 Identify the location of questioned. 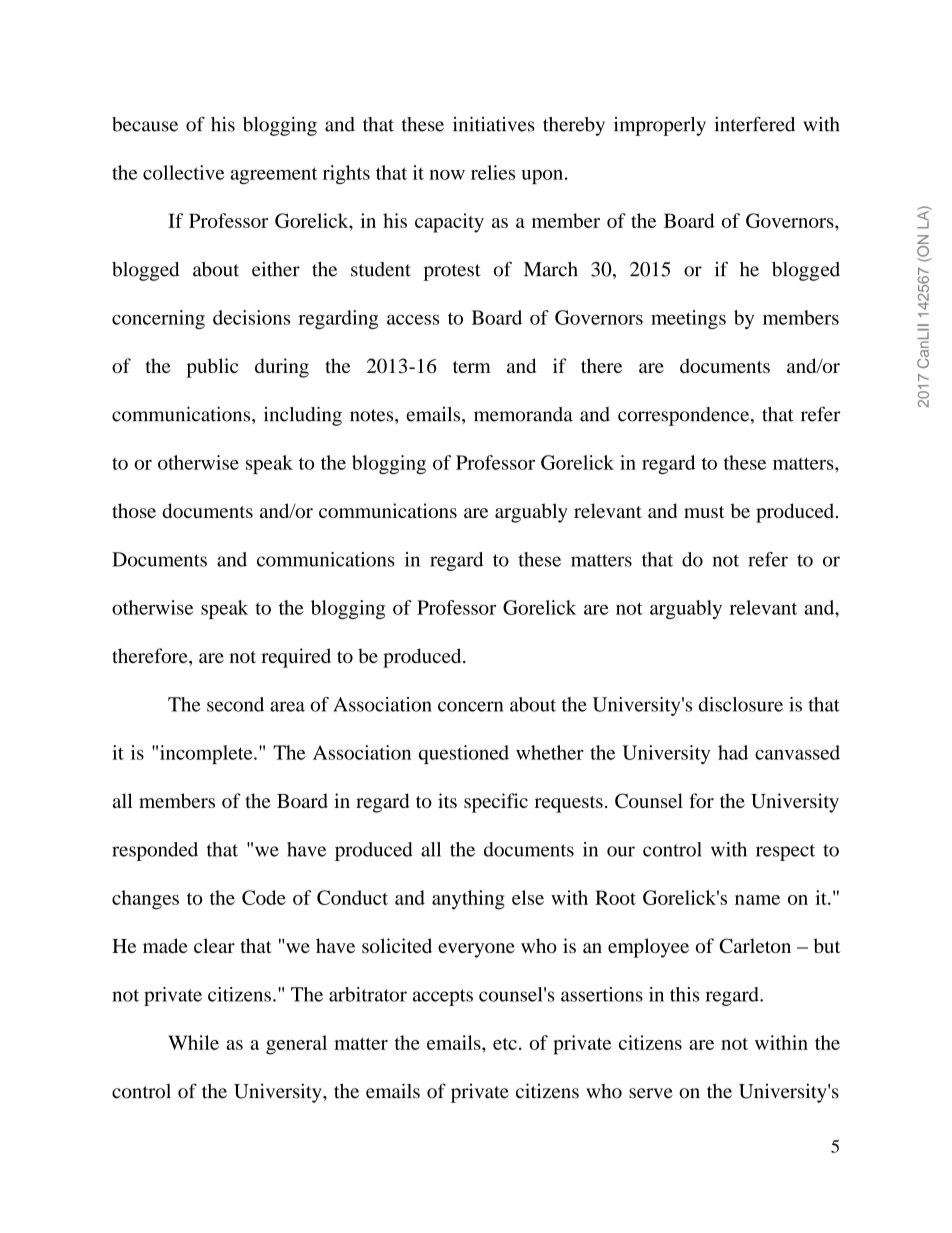
(464, 754).
